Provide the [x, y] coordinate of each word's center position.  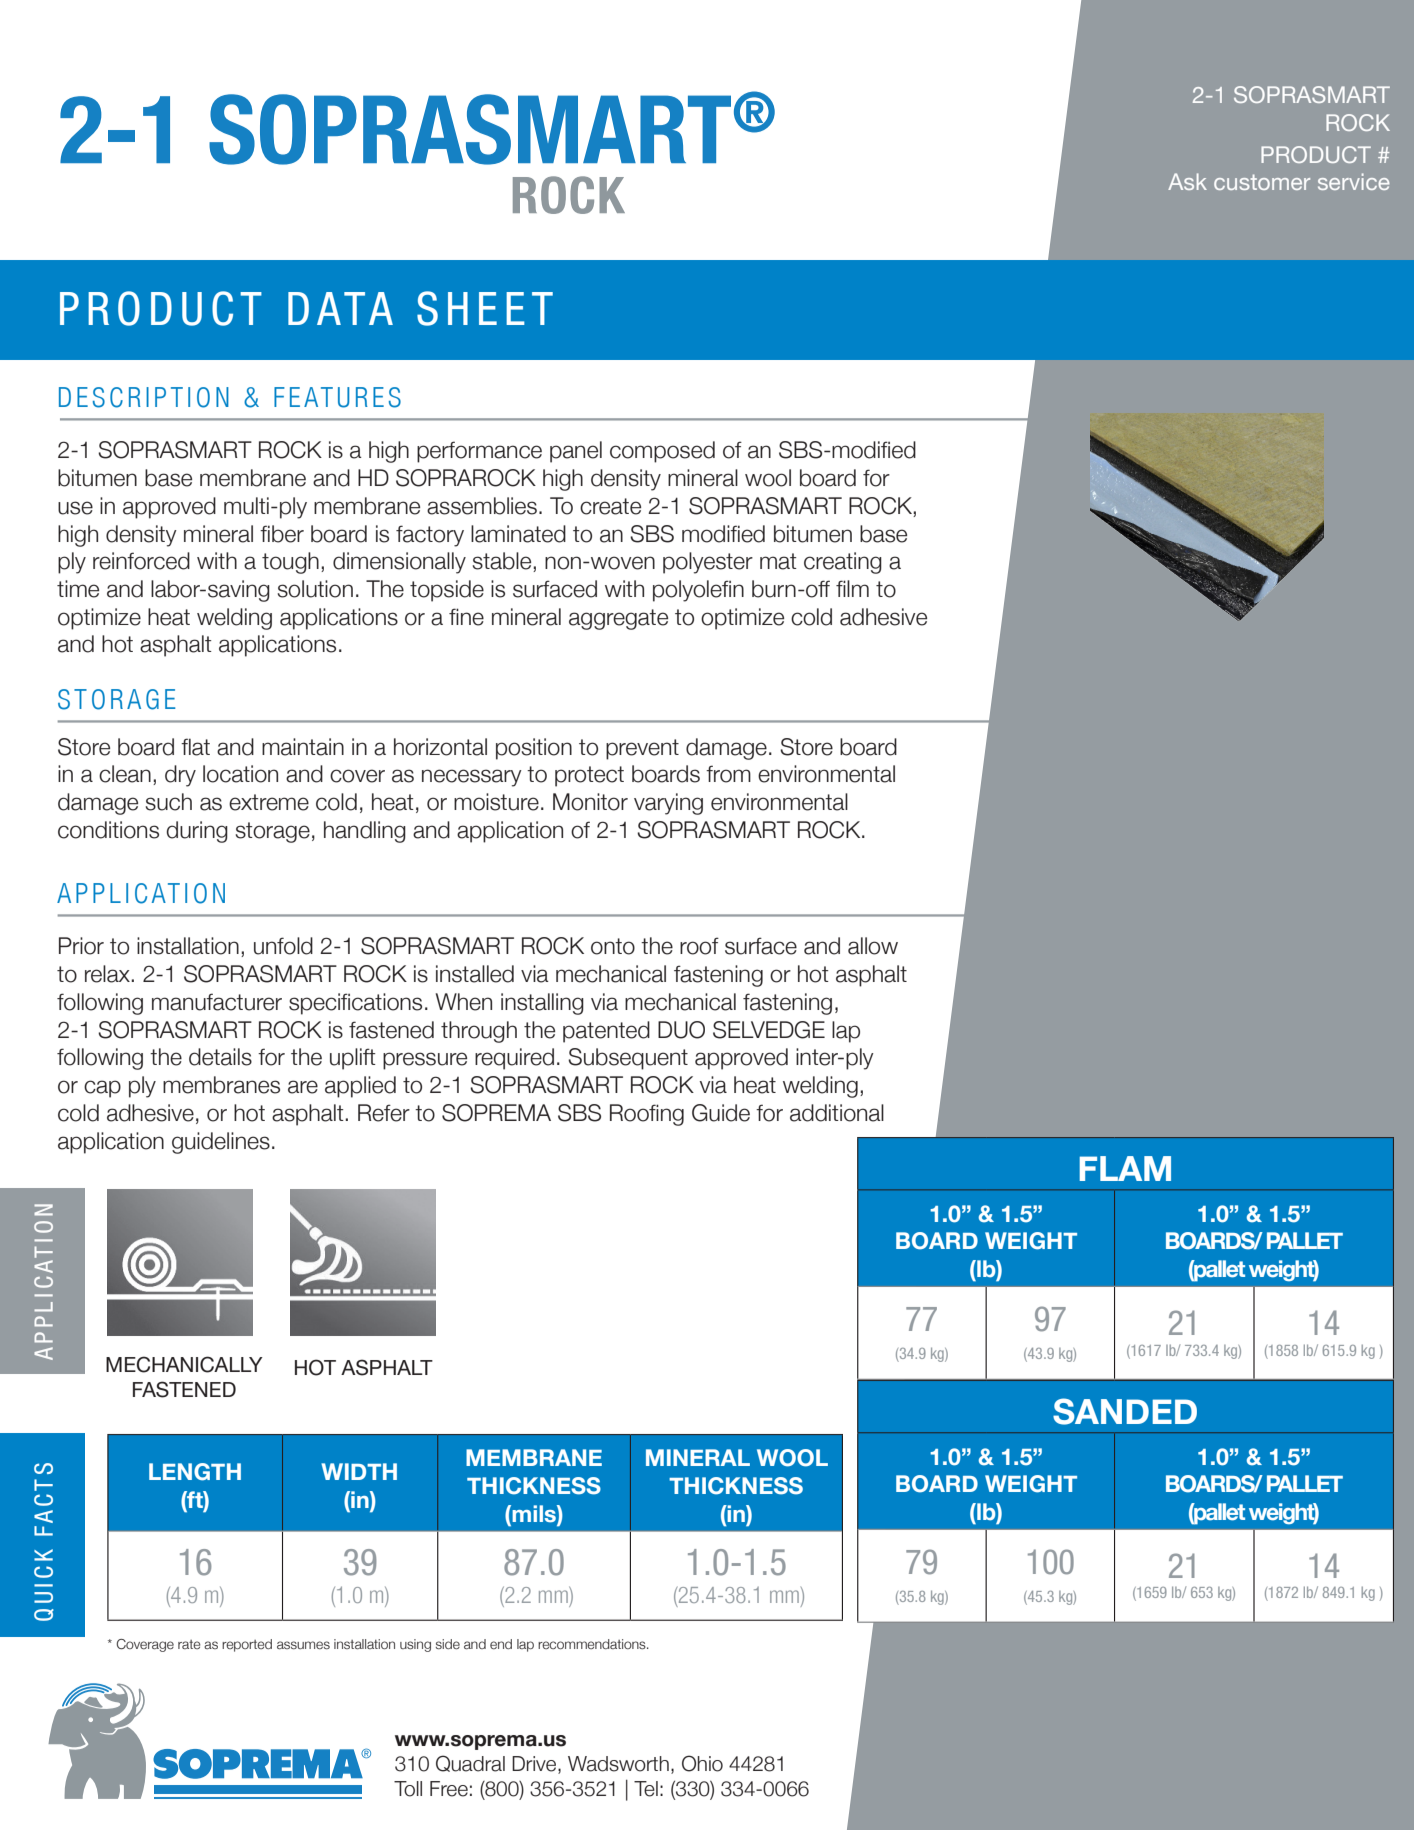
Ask [1187, 181]
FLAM [1125, 1168]
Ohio [702, 1763]
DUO [681, 1030]
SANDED [1125, 1411]
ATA [355, 308]
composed [662, 452]
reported [247, 1645]
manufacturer [217, 1002]
